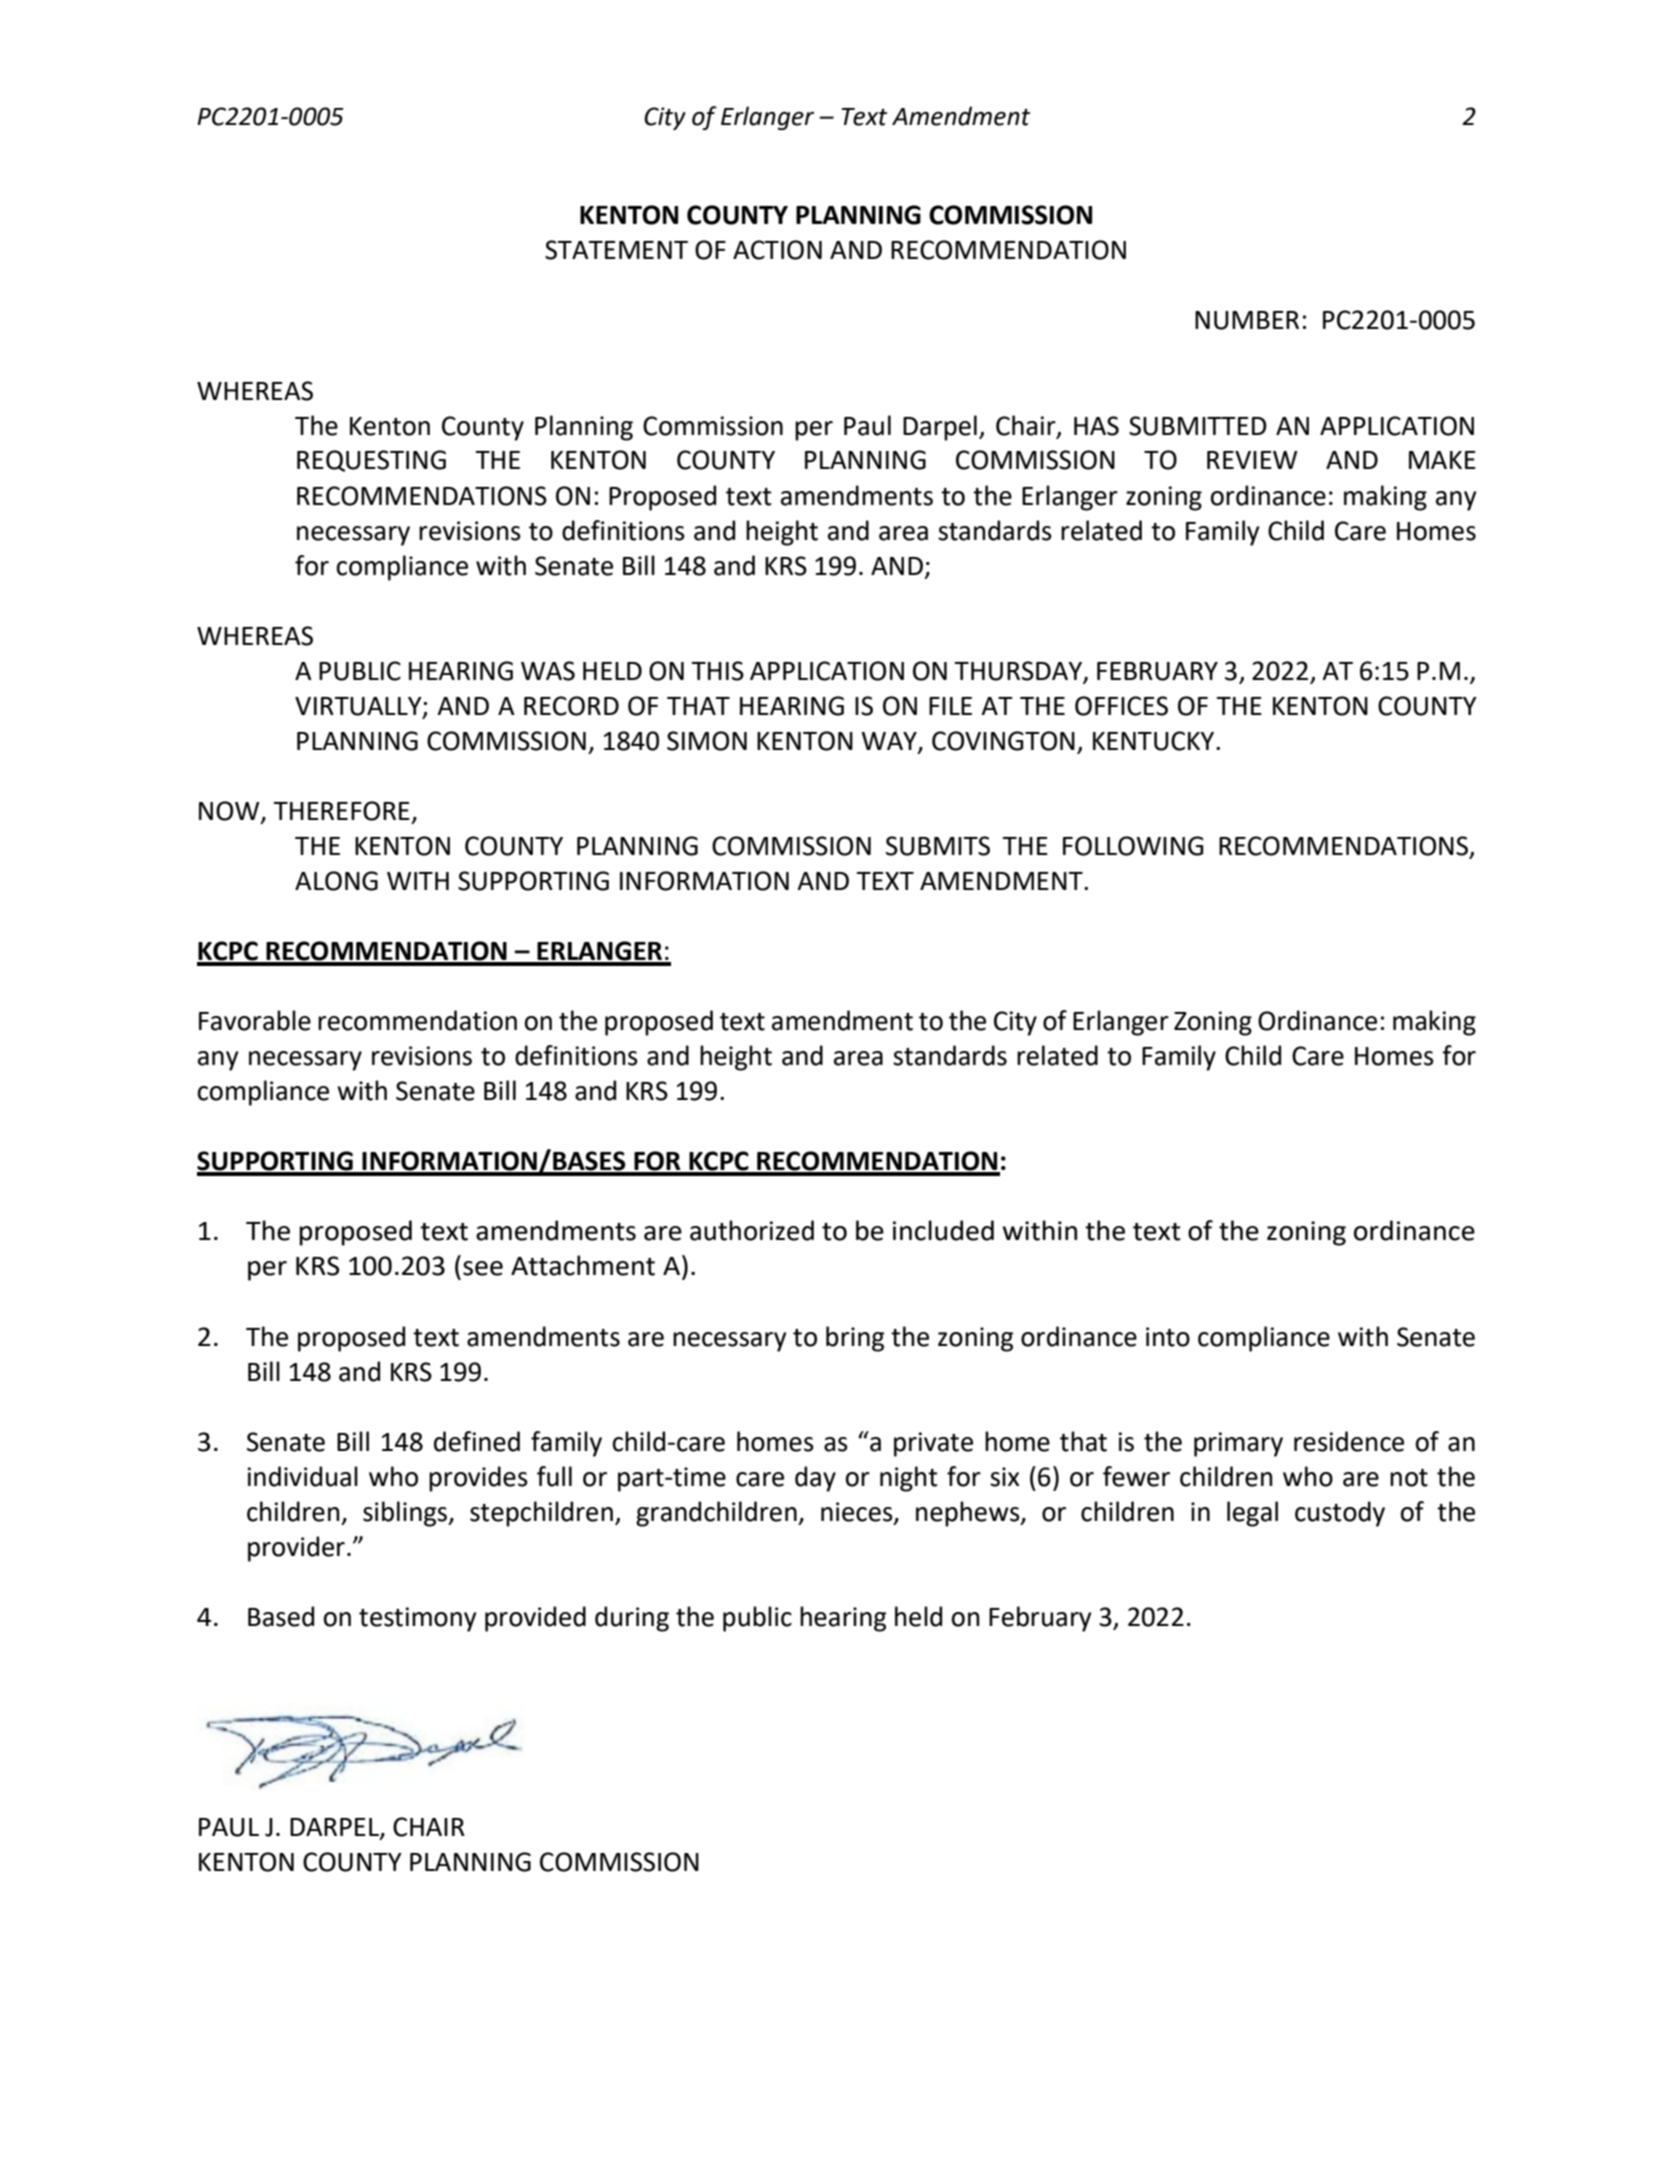 The height and width of the screenshot is (2165, 1673). Describe the element at coordinates (418, 1619) in the screenshot. I see `testimony` at that location.
